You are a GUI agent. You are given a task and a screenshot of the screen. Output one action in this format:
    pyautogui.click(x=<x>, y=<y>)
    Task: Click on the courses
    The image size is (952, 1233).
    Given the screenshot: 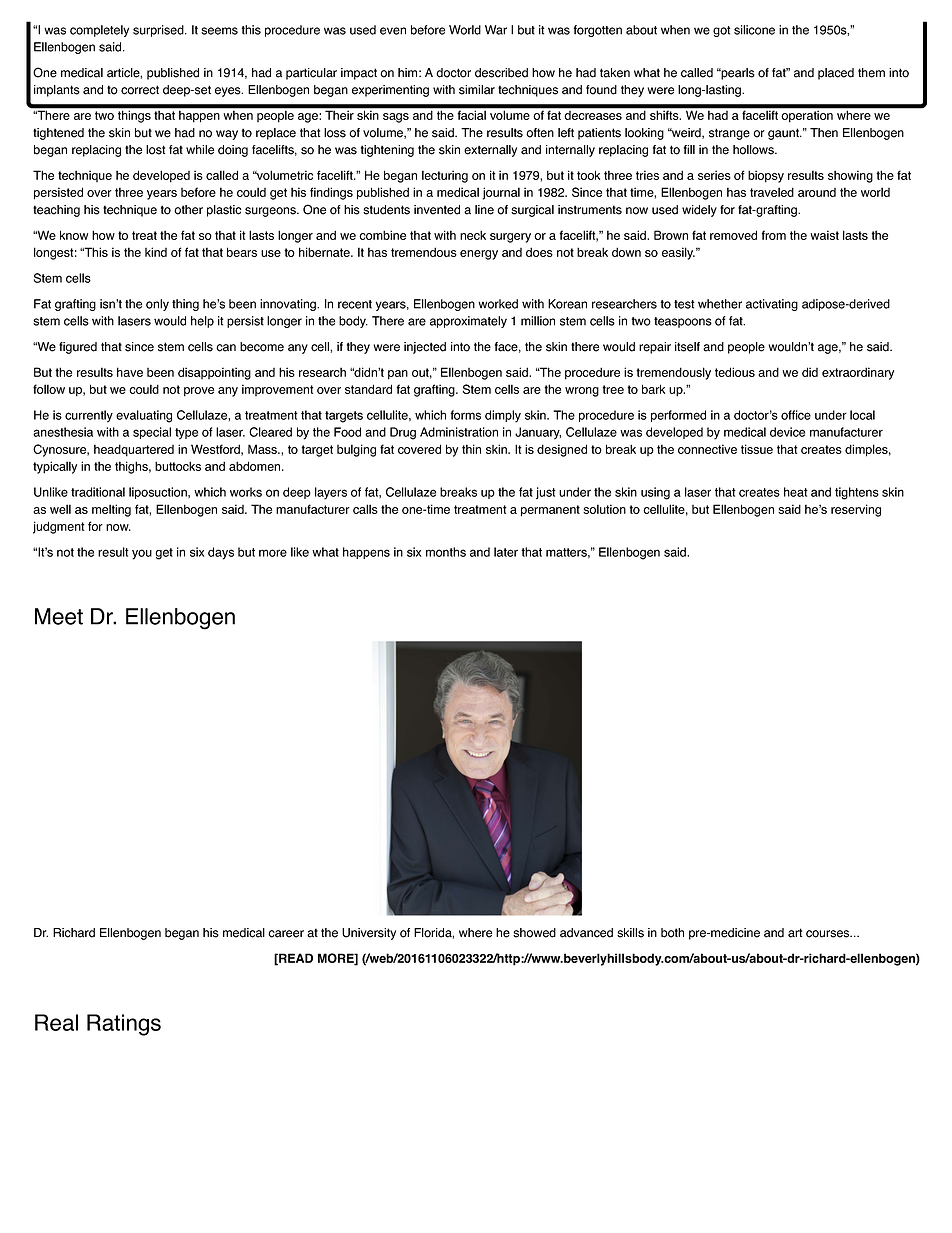 What is the action you would take?
    pyautogui.click(x=828, y=934)
